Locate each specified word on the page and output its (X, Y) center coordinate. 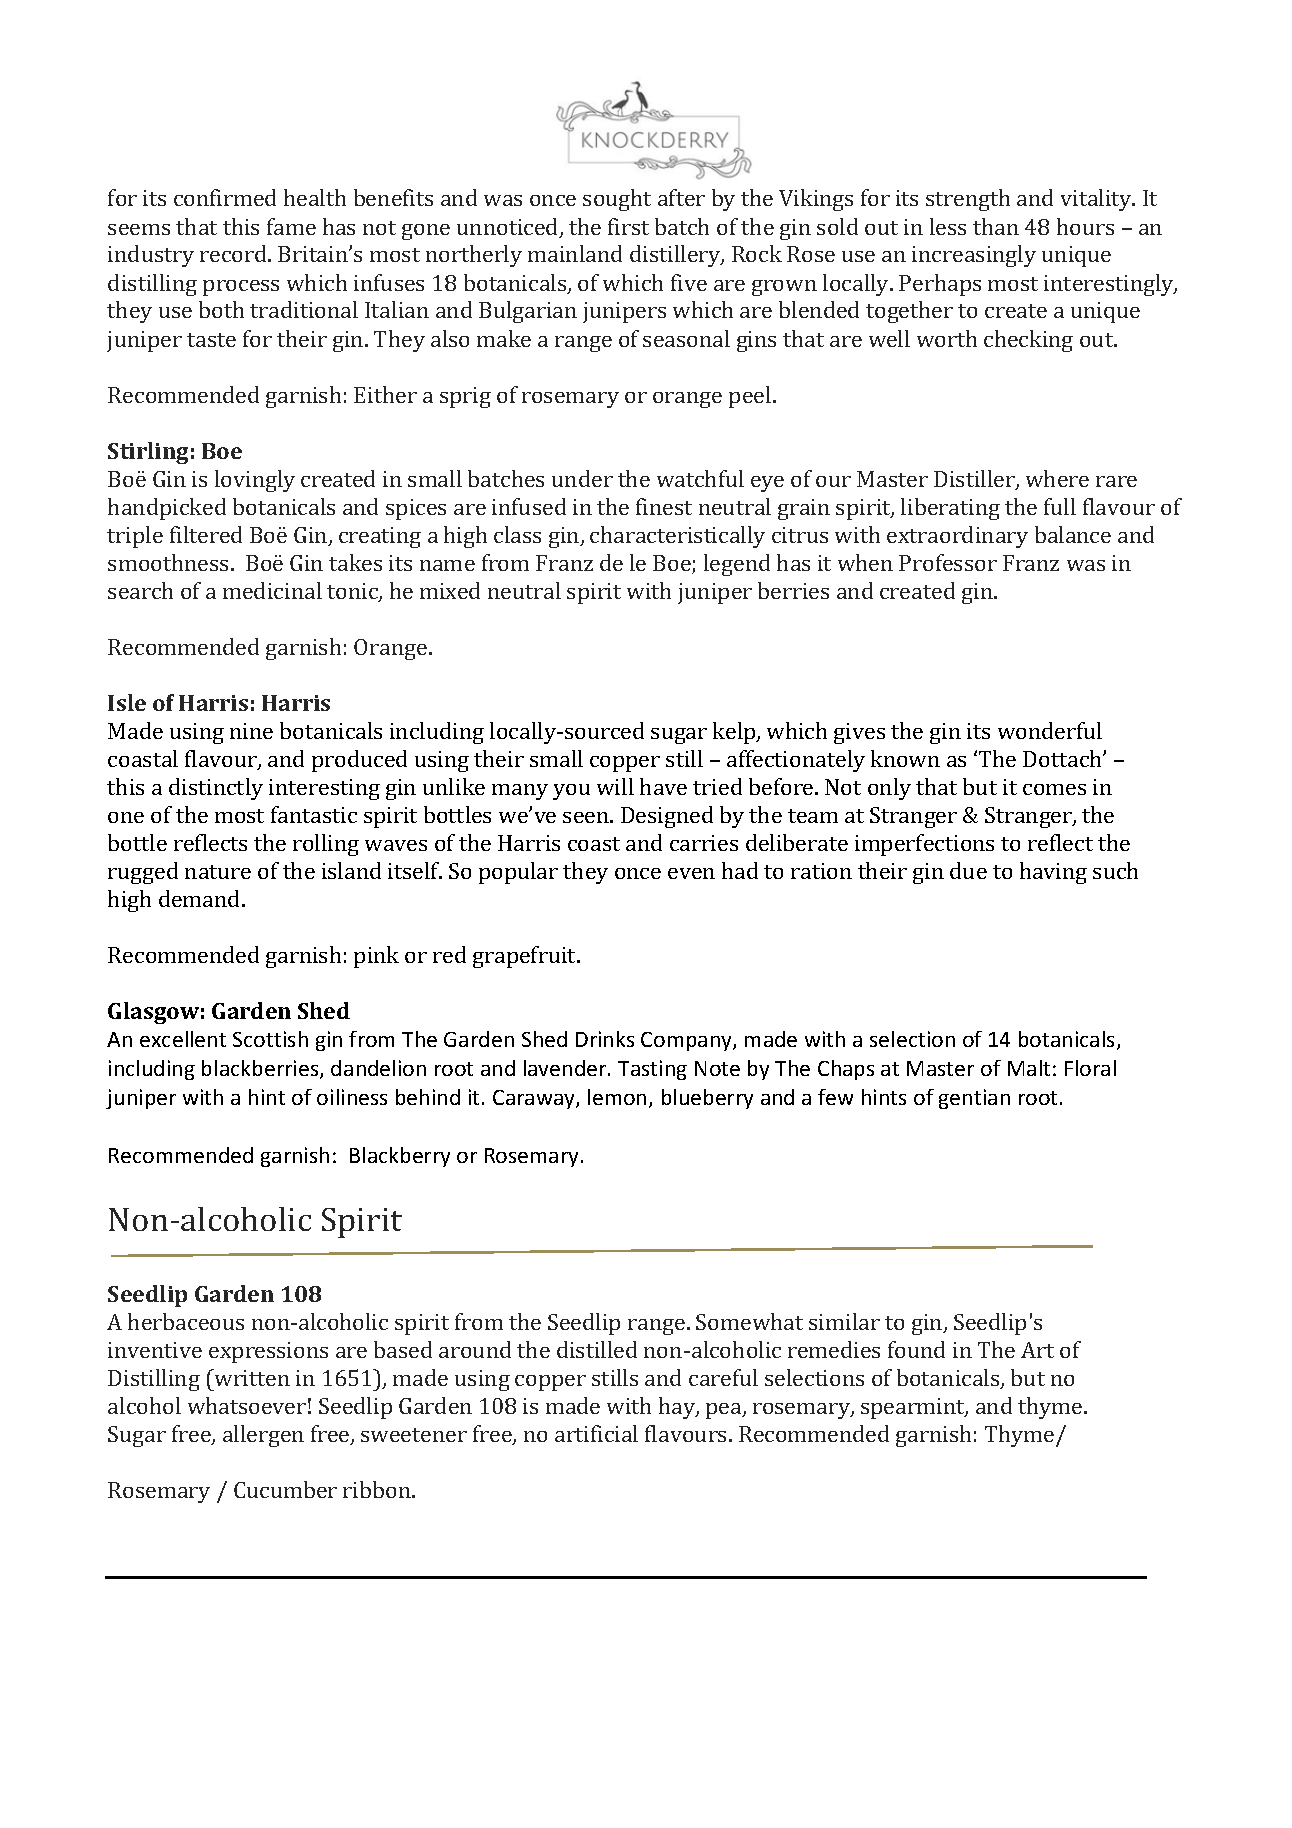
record (234, 253)
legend (737, 565)
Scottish (270, 1039)
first (628, 226)
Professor (948, 562)
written (251, 1377)
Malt (1029, 1068)
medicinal (272, 590)
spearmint (914, 1408)
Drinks (605, 1039)
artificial (596, 1433)
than (996, 226)
